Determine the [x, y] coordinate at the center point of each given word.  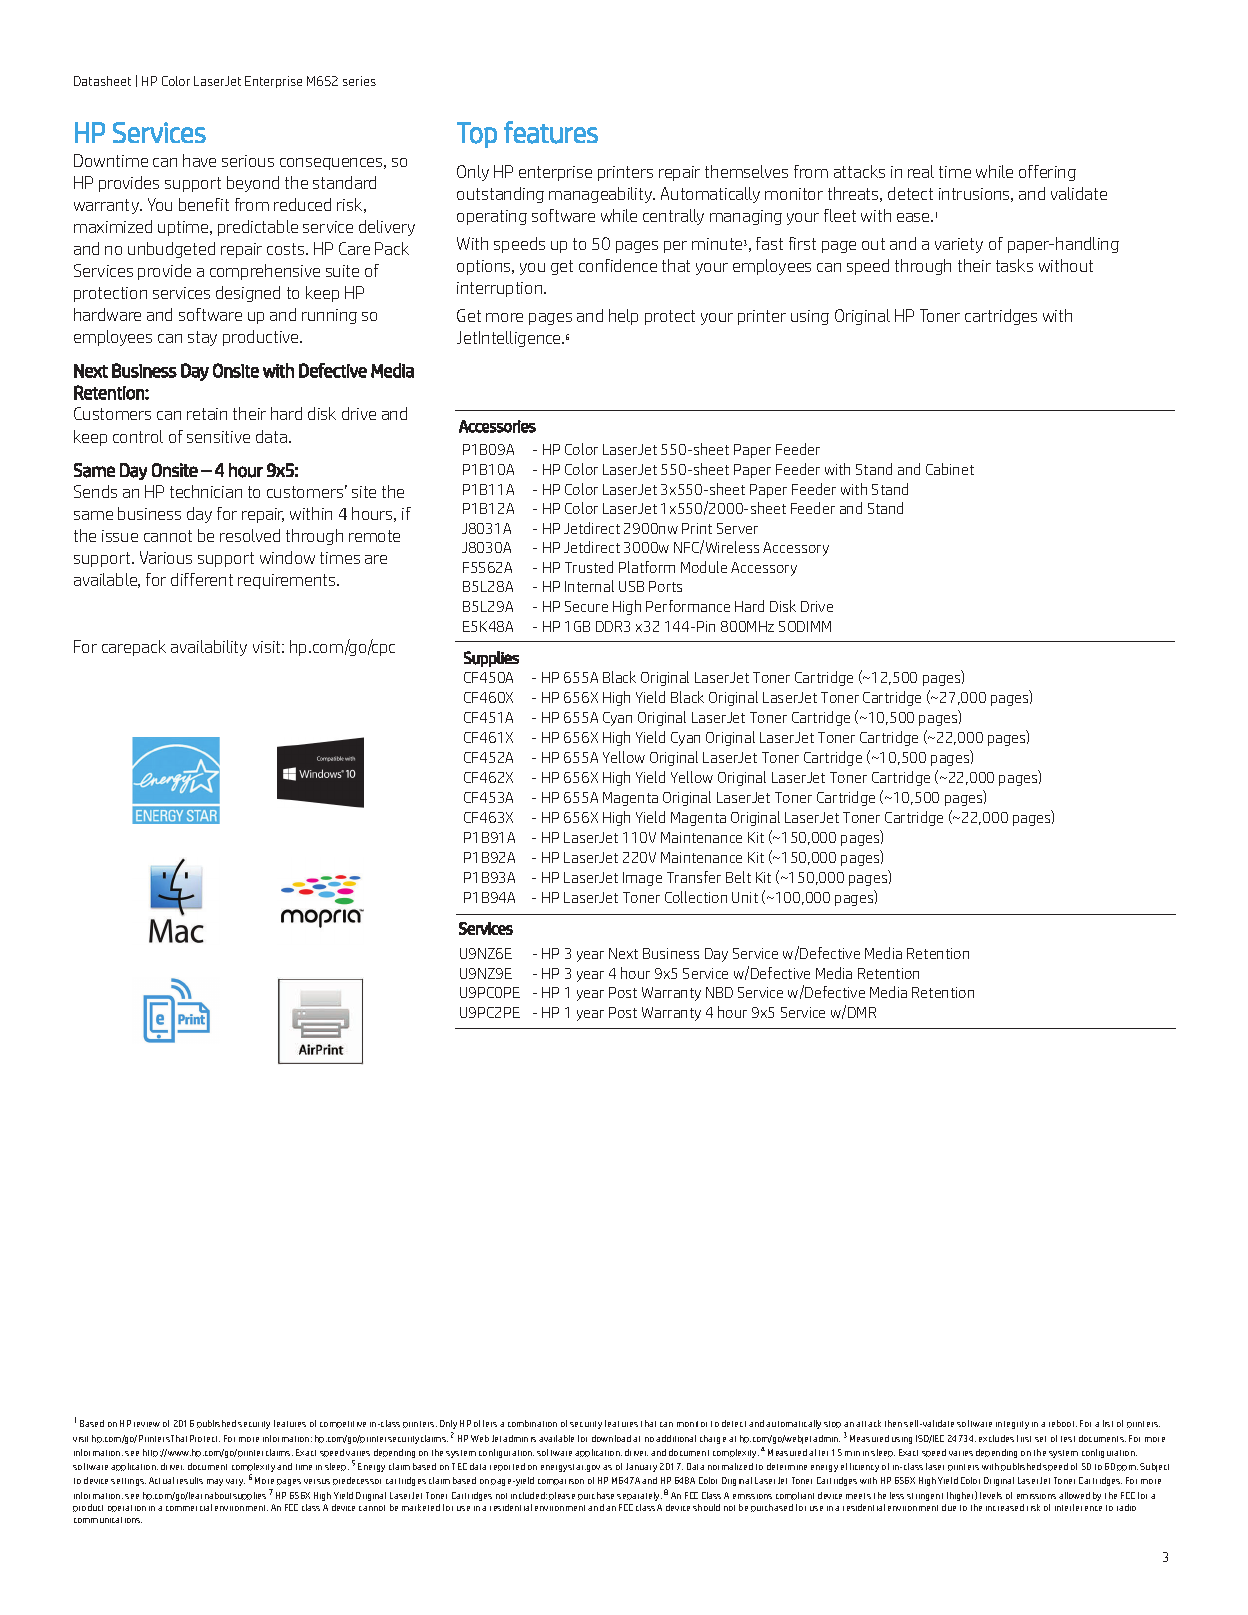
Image [642, 879]
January [641, 1467]
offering [1047, 173]
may [215, 1482]
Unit [745, 897]
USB [631, 586]
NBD [719, 992]
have [199, 160]
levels [991, 1495]
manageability [602, 195]
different [202, 579]
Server [737, 528]
